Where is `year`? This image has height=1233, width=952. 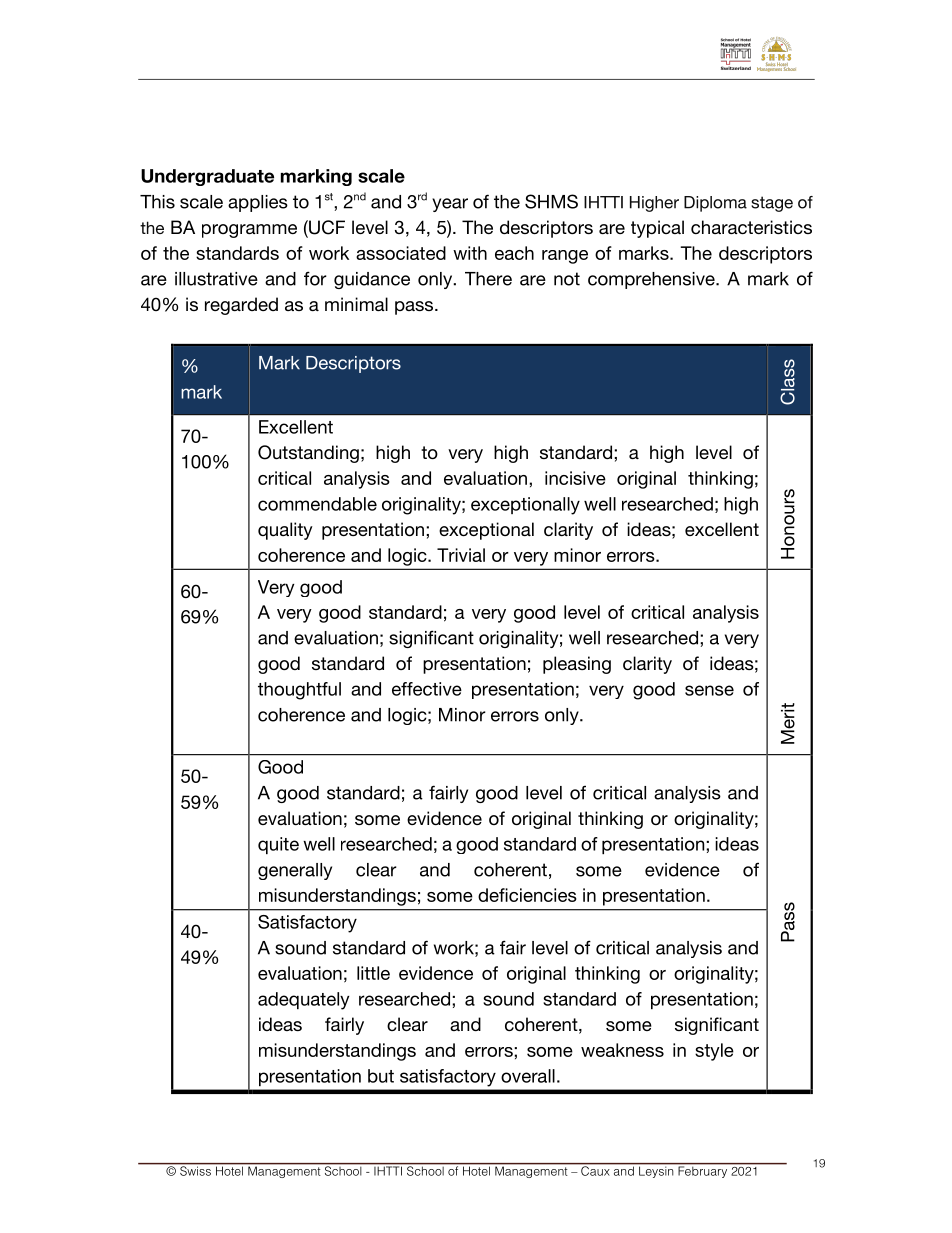
year is located at coordinates (450, 205).
